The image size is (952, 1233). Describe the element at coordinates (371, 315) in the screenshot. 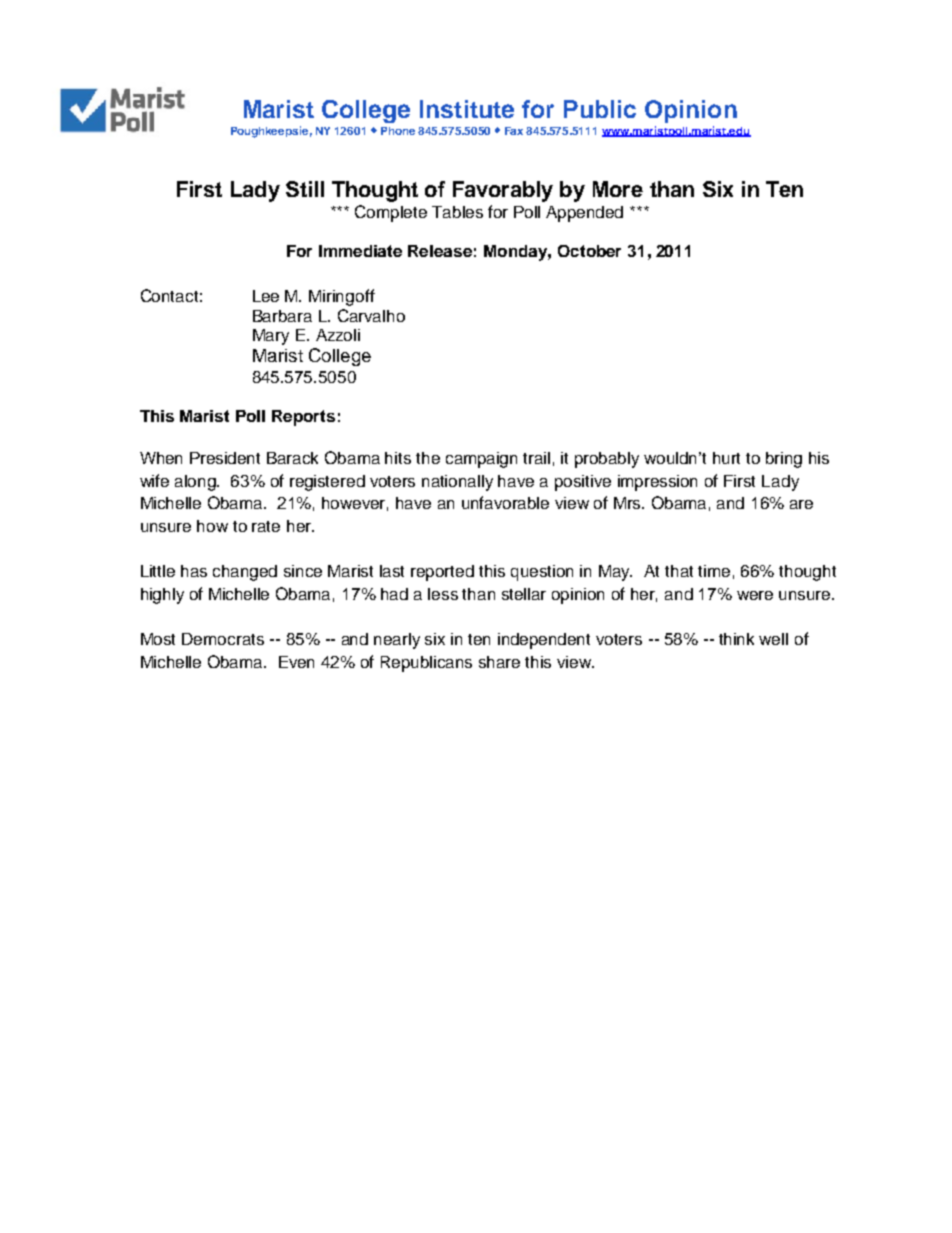

I see `Carvalho` at that location.
